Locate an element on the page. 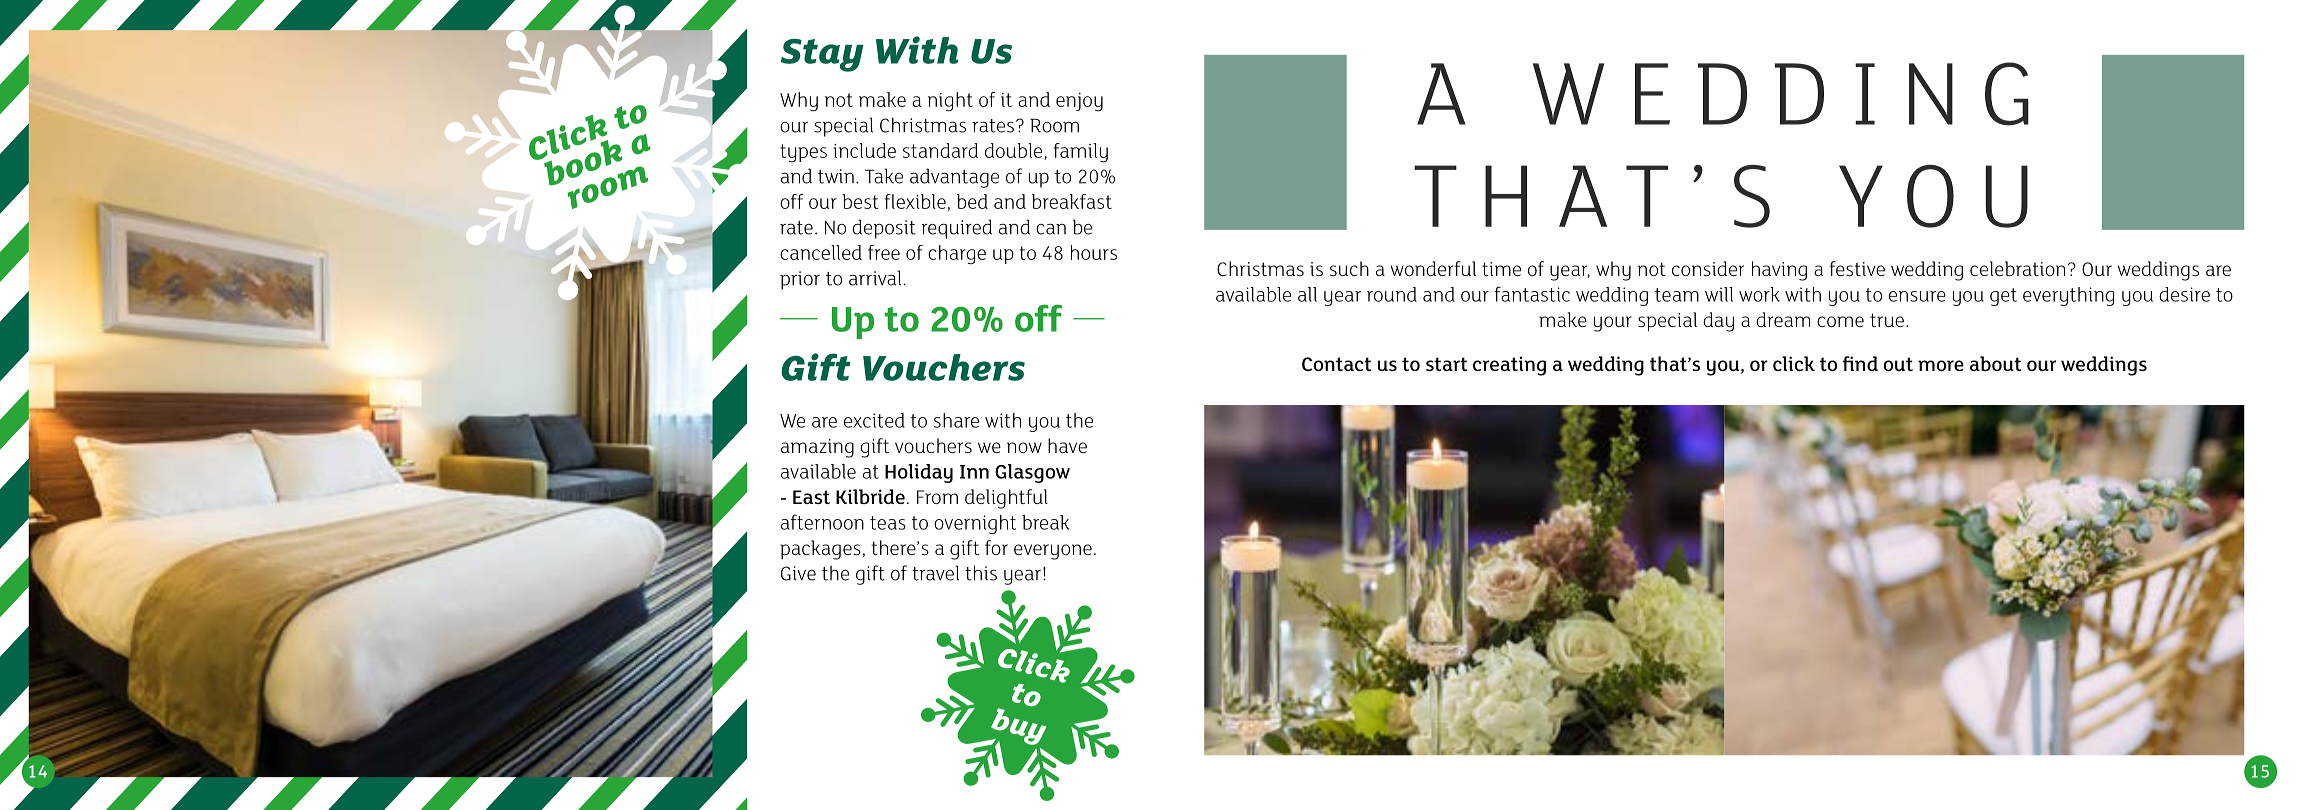 The height and width of the document is (810, 2299). about is located at coordinates (1995, 363).
